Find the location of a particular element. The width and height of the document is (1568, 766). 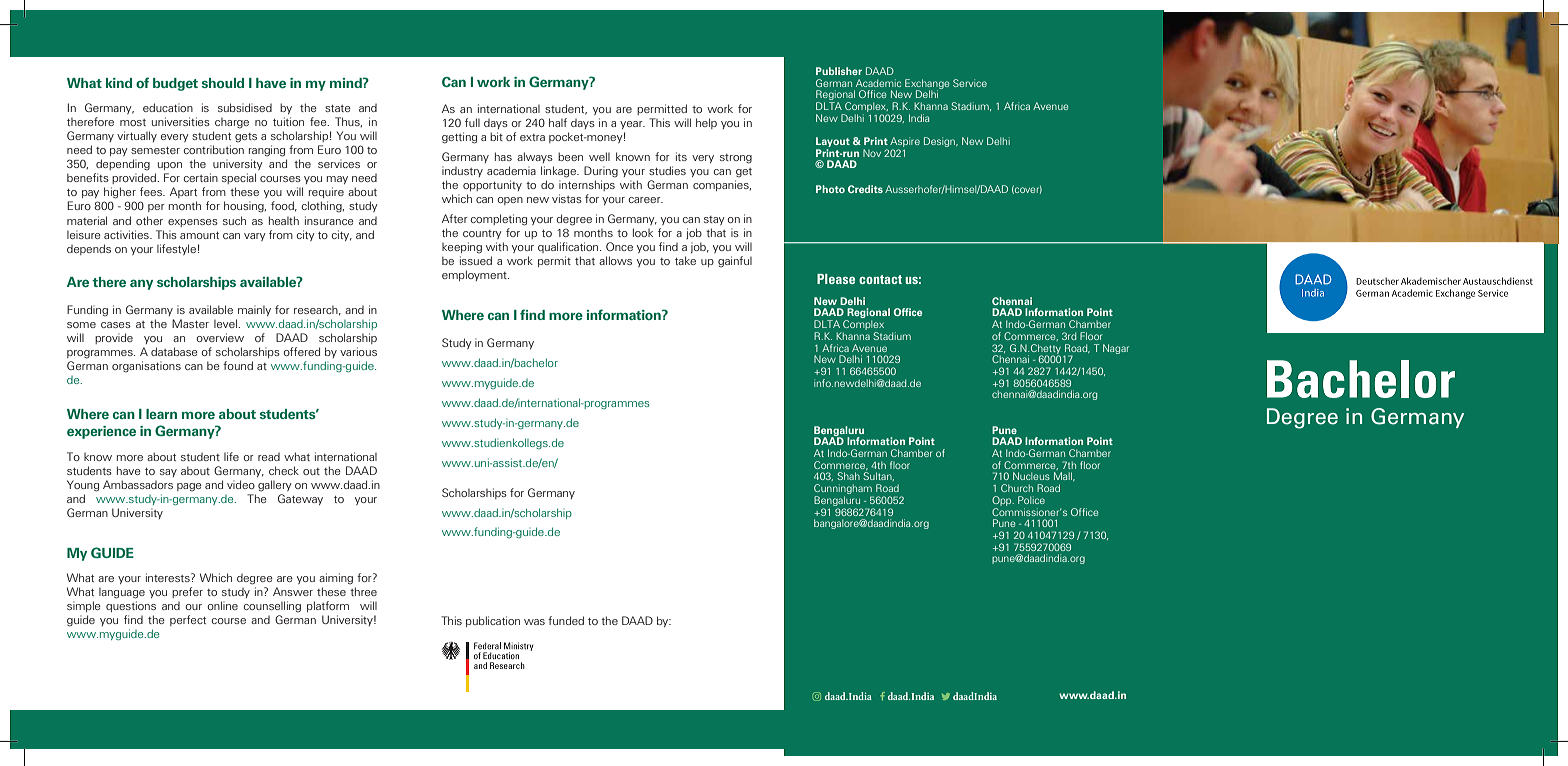

Exchange is located at coordinates (927, 85).
